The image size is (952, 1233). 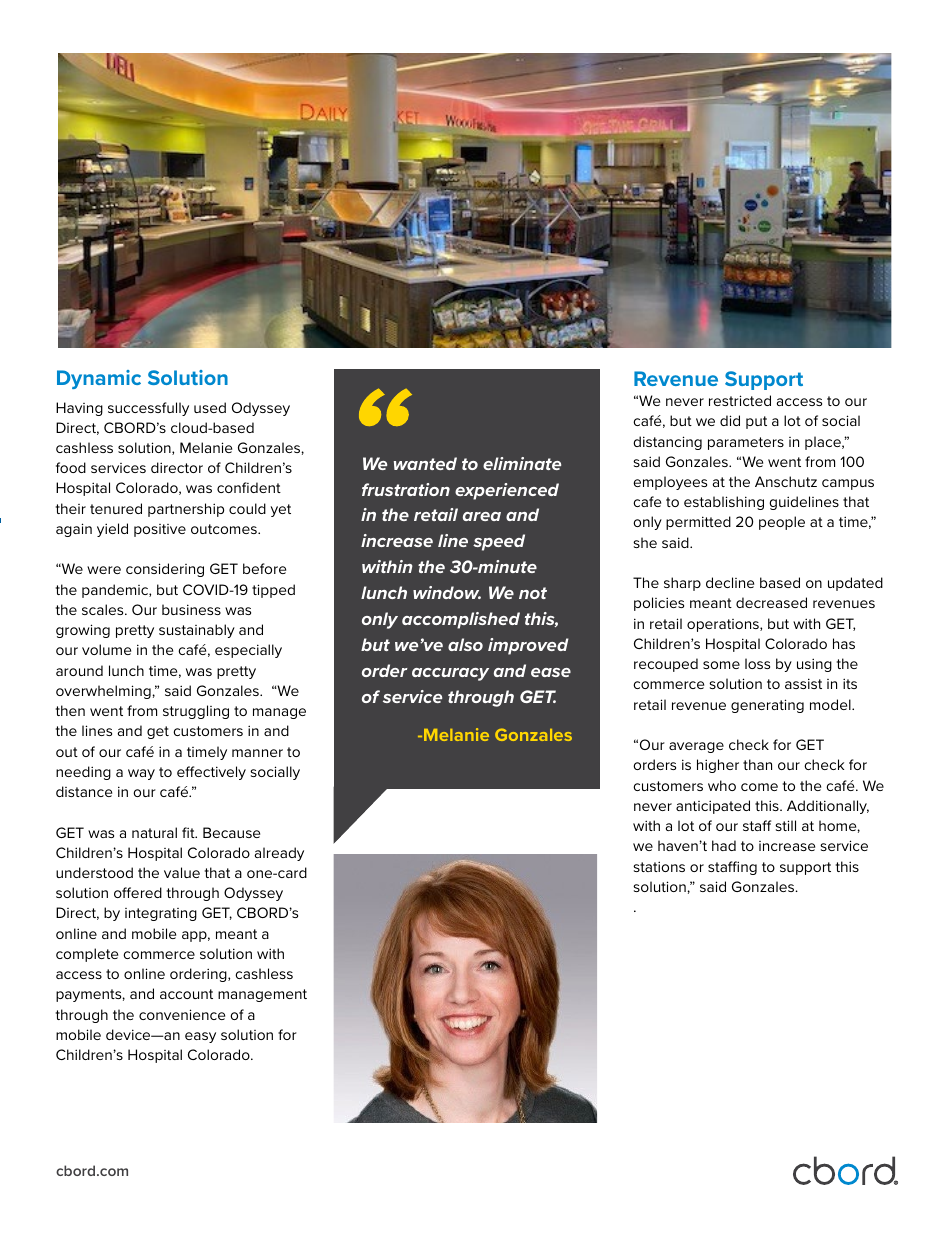 I want to click on business, so click(x=191, y=609).
